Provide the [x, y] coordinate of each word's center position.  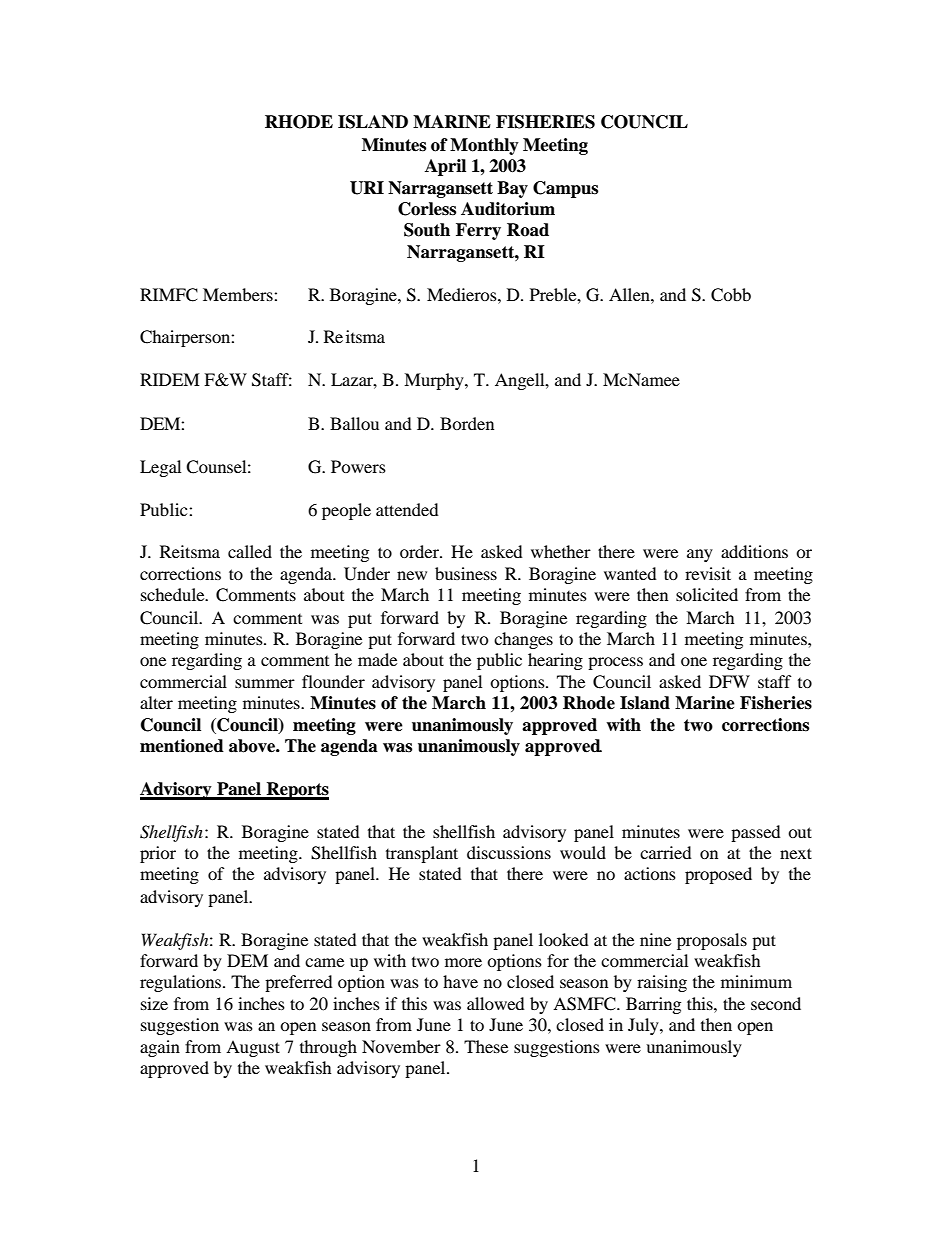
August [253, 1048]
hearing [555, 661]
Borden [467, 423]
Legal [160, 468]
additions [754, 551]
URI [367, 188]
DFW [729, 681]
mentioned [182, 746]
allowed [496, 1003]
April [445, 167]
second [776, 1003]
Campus [565, 189]
